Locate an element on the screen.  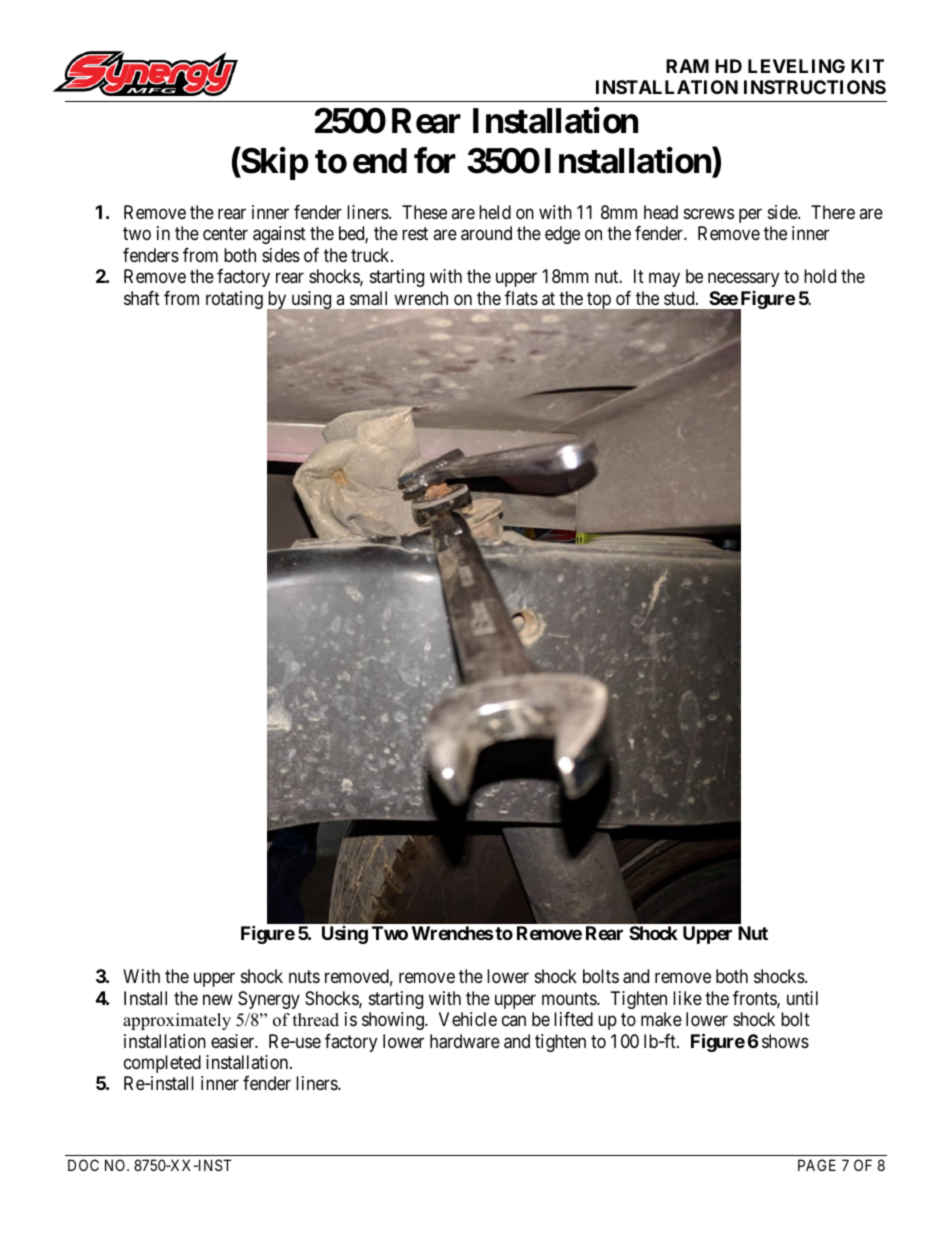
until is located at coordinates (802, 998).
